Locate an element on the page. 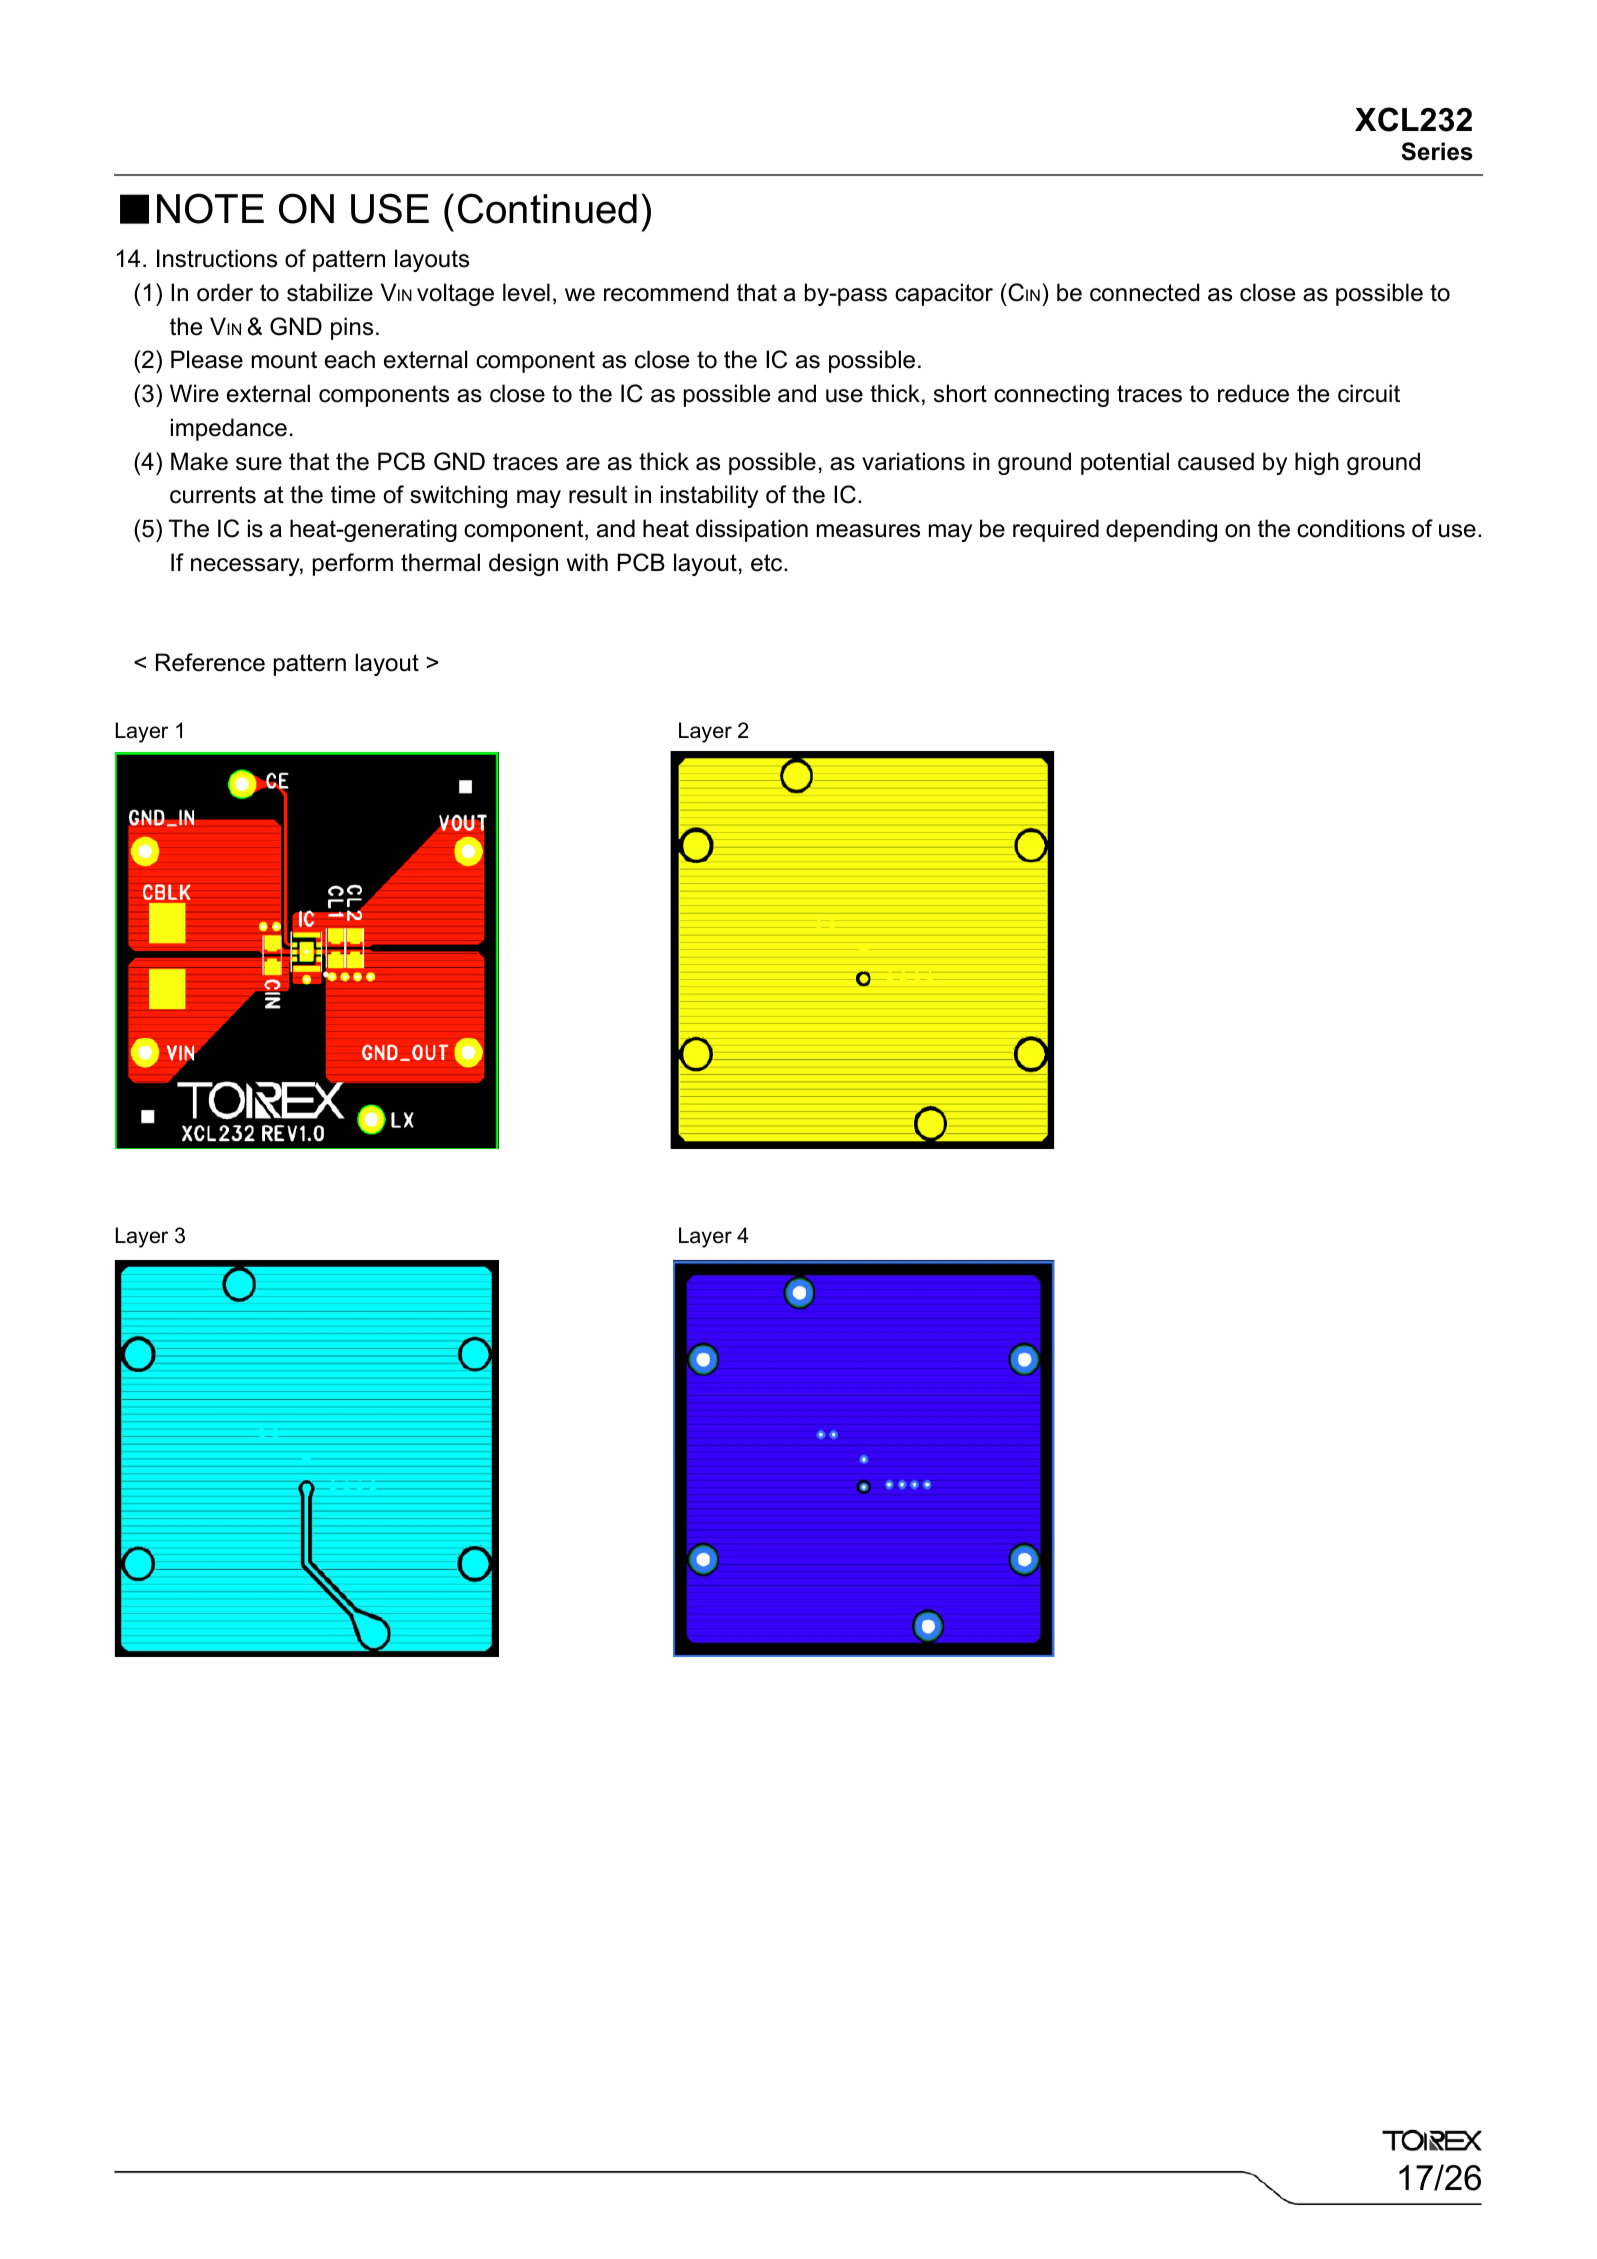 This image has height=2259, width=1597. dissipation is located at coordinates (752, 530).
